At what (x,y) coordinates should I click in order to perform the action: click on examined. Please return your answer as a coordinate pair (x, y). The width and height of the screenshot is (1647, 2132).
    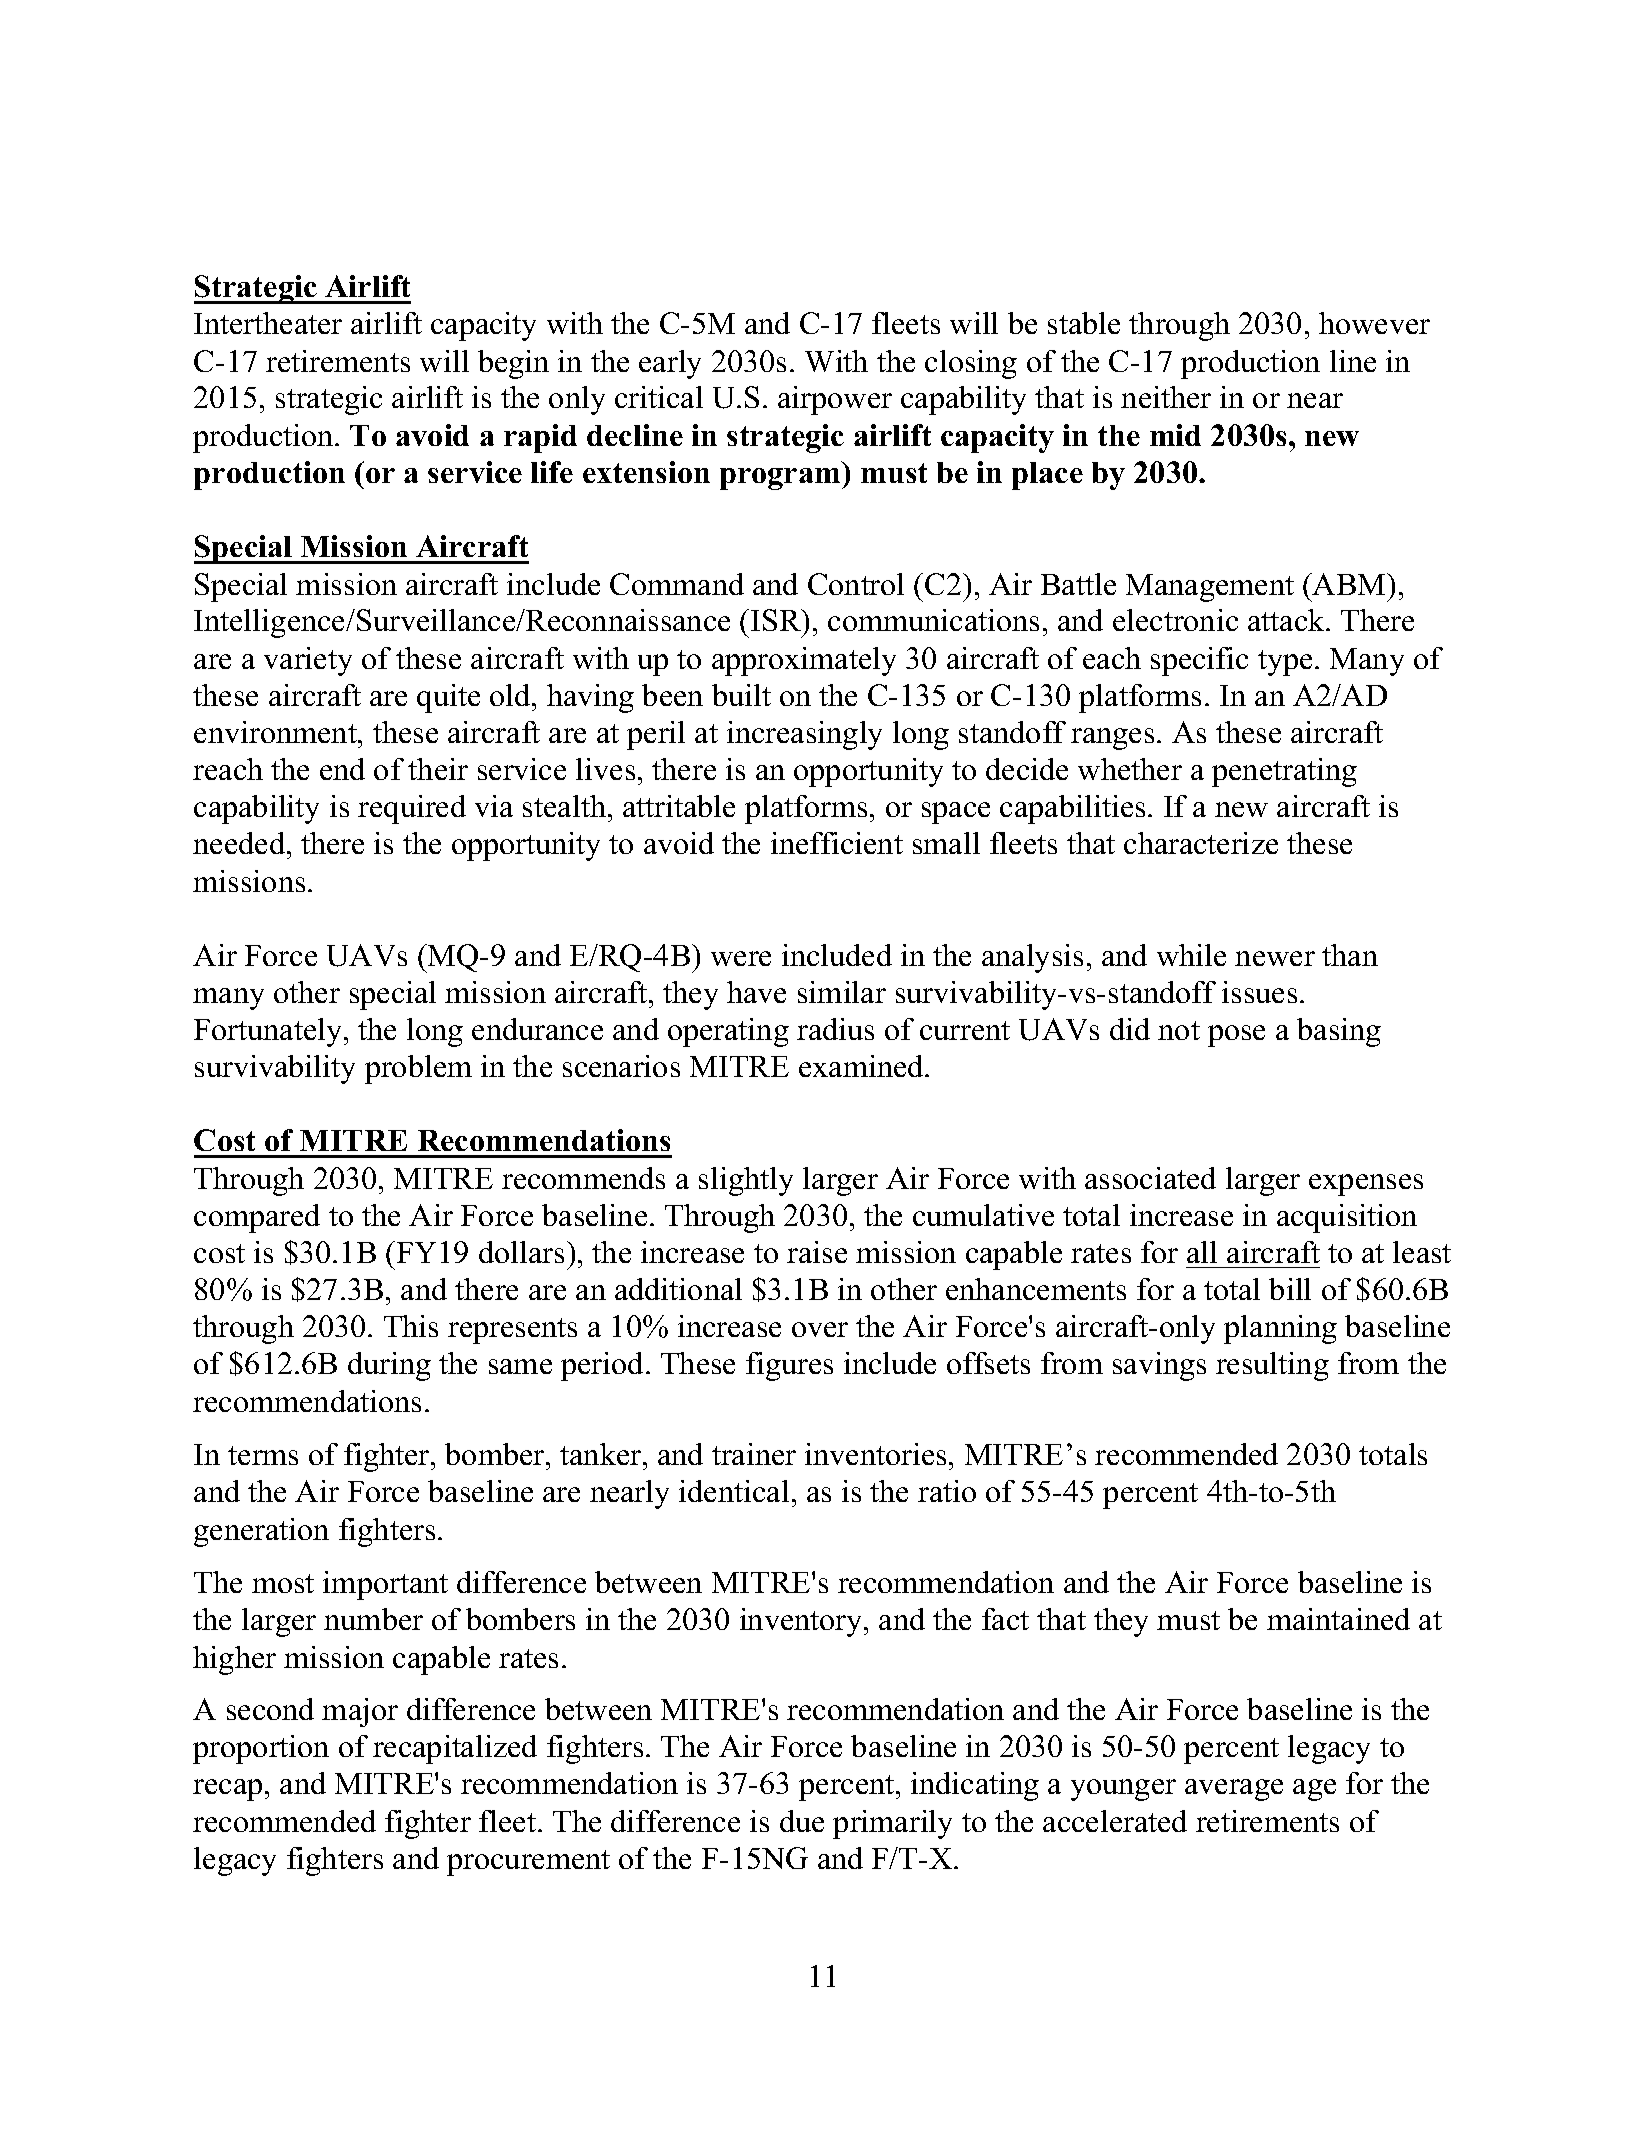
    Looking at the image, I should click on (862, 1066).
